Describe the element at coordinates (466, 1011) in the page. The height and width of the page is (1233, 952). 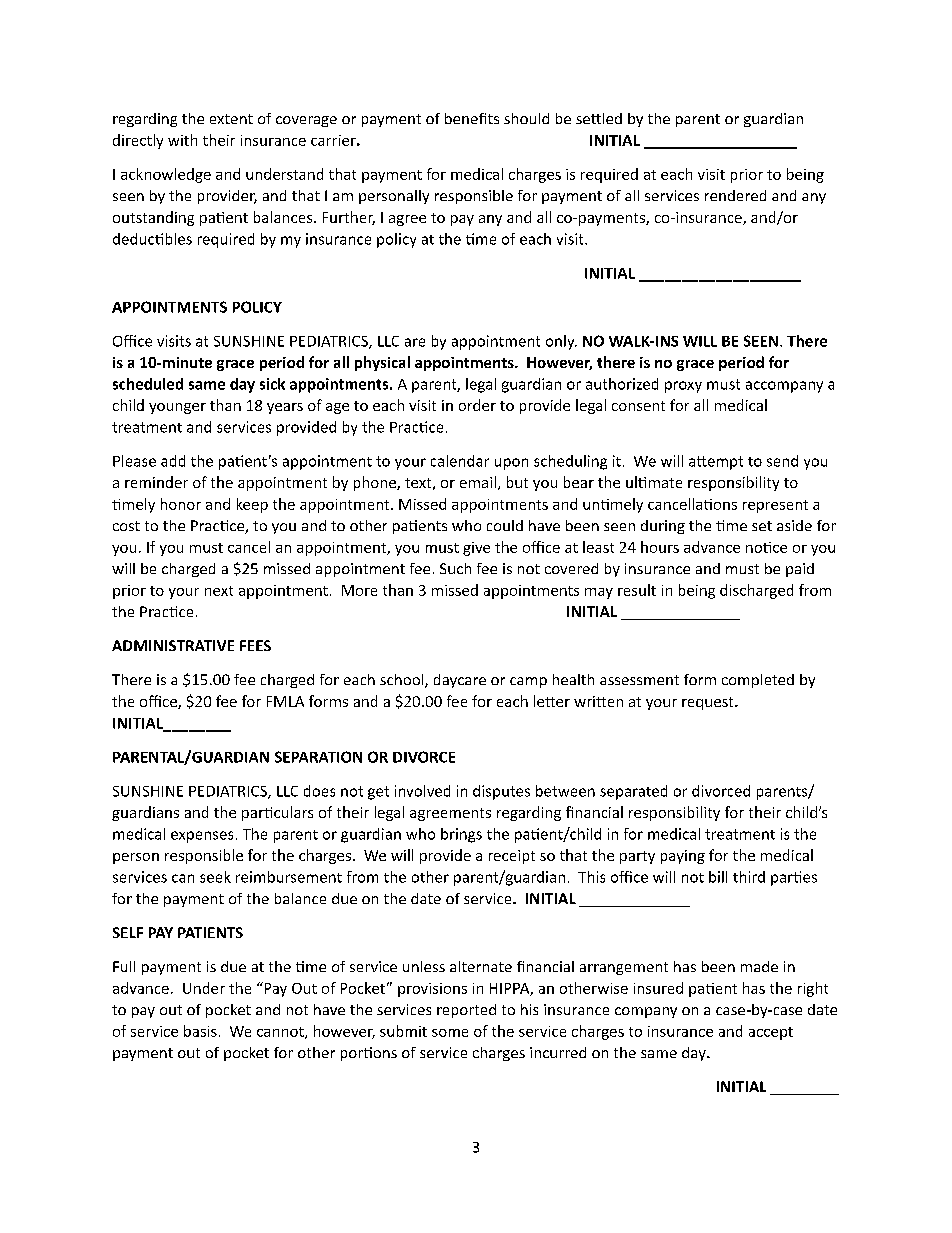
I see `reported` at that location.
